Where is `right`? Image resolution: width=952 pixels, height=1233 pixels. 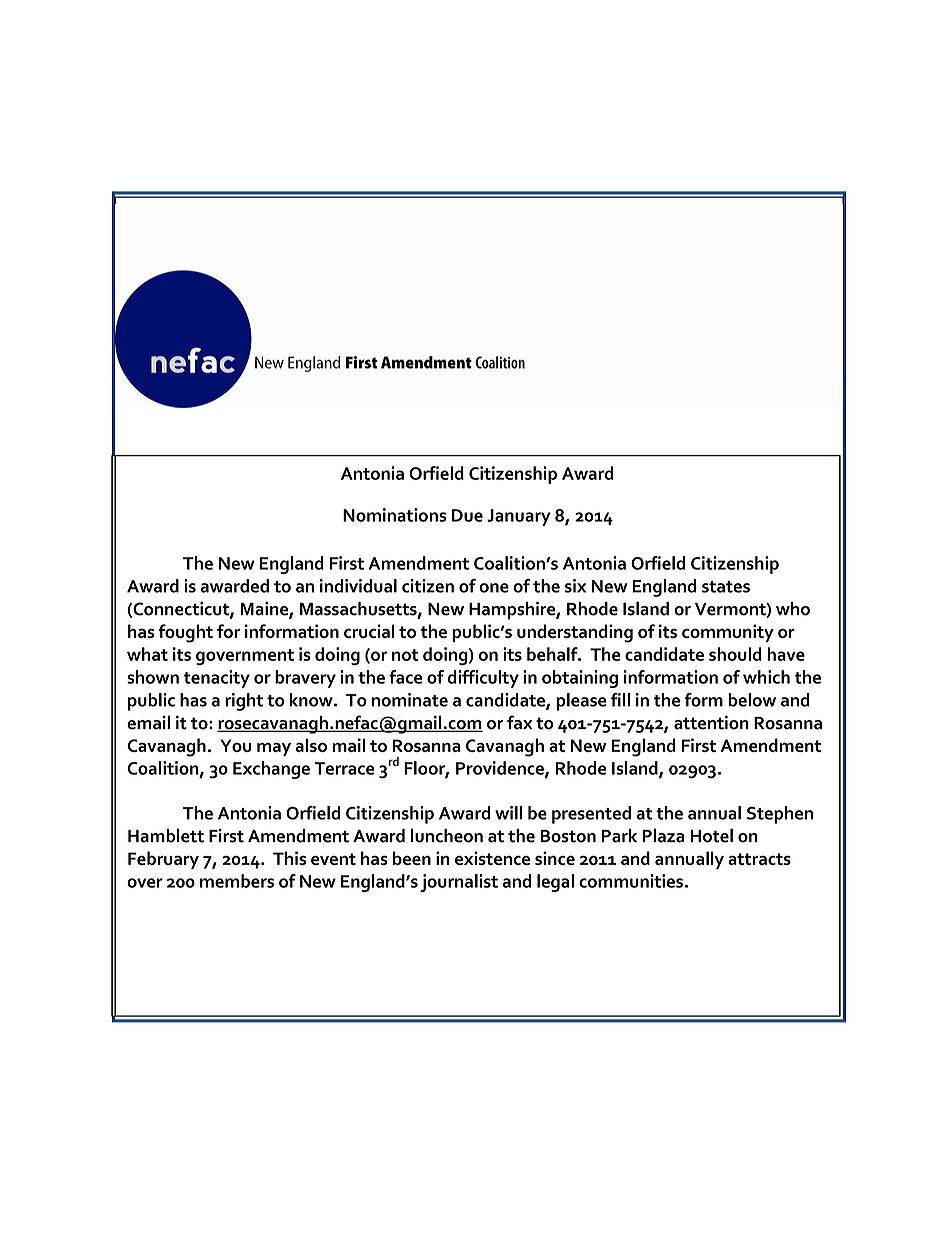 right is located at coordinates (244, 702).
